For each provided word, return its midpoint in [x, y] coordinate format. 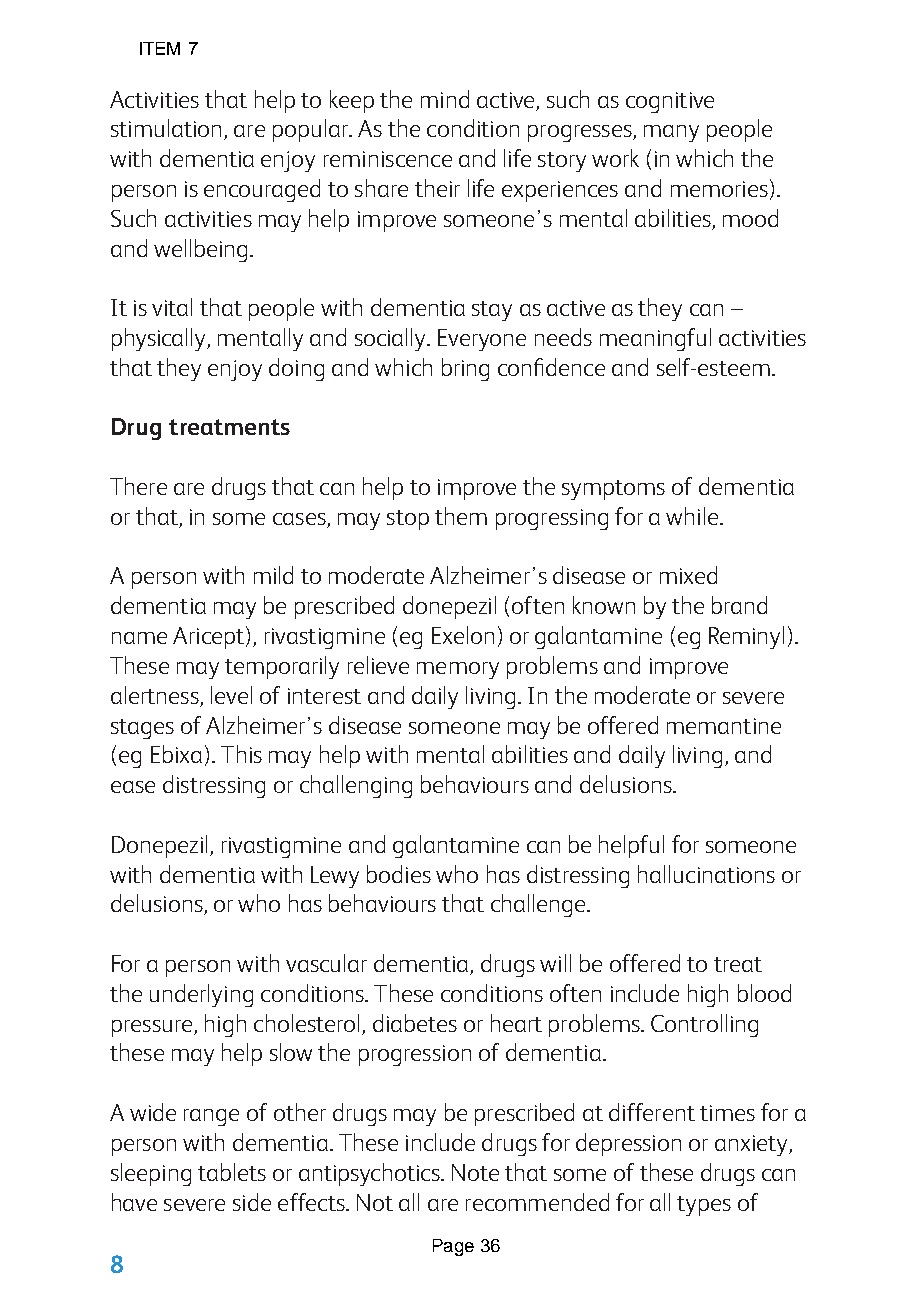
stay [492, 311]
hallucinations [706, 874]
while [692, 516]
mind [445, 99]
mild [273, 575]
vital [172, 307]
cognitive [670, 102]
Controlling [704, 1025]
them [461, 516]
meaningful [655, 339]
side [252, 1202]
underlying [201, 995]
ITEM [160, 48]
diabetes [415, 1023]
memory [458, 670]
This [241, 754]
